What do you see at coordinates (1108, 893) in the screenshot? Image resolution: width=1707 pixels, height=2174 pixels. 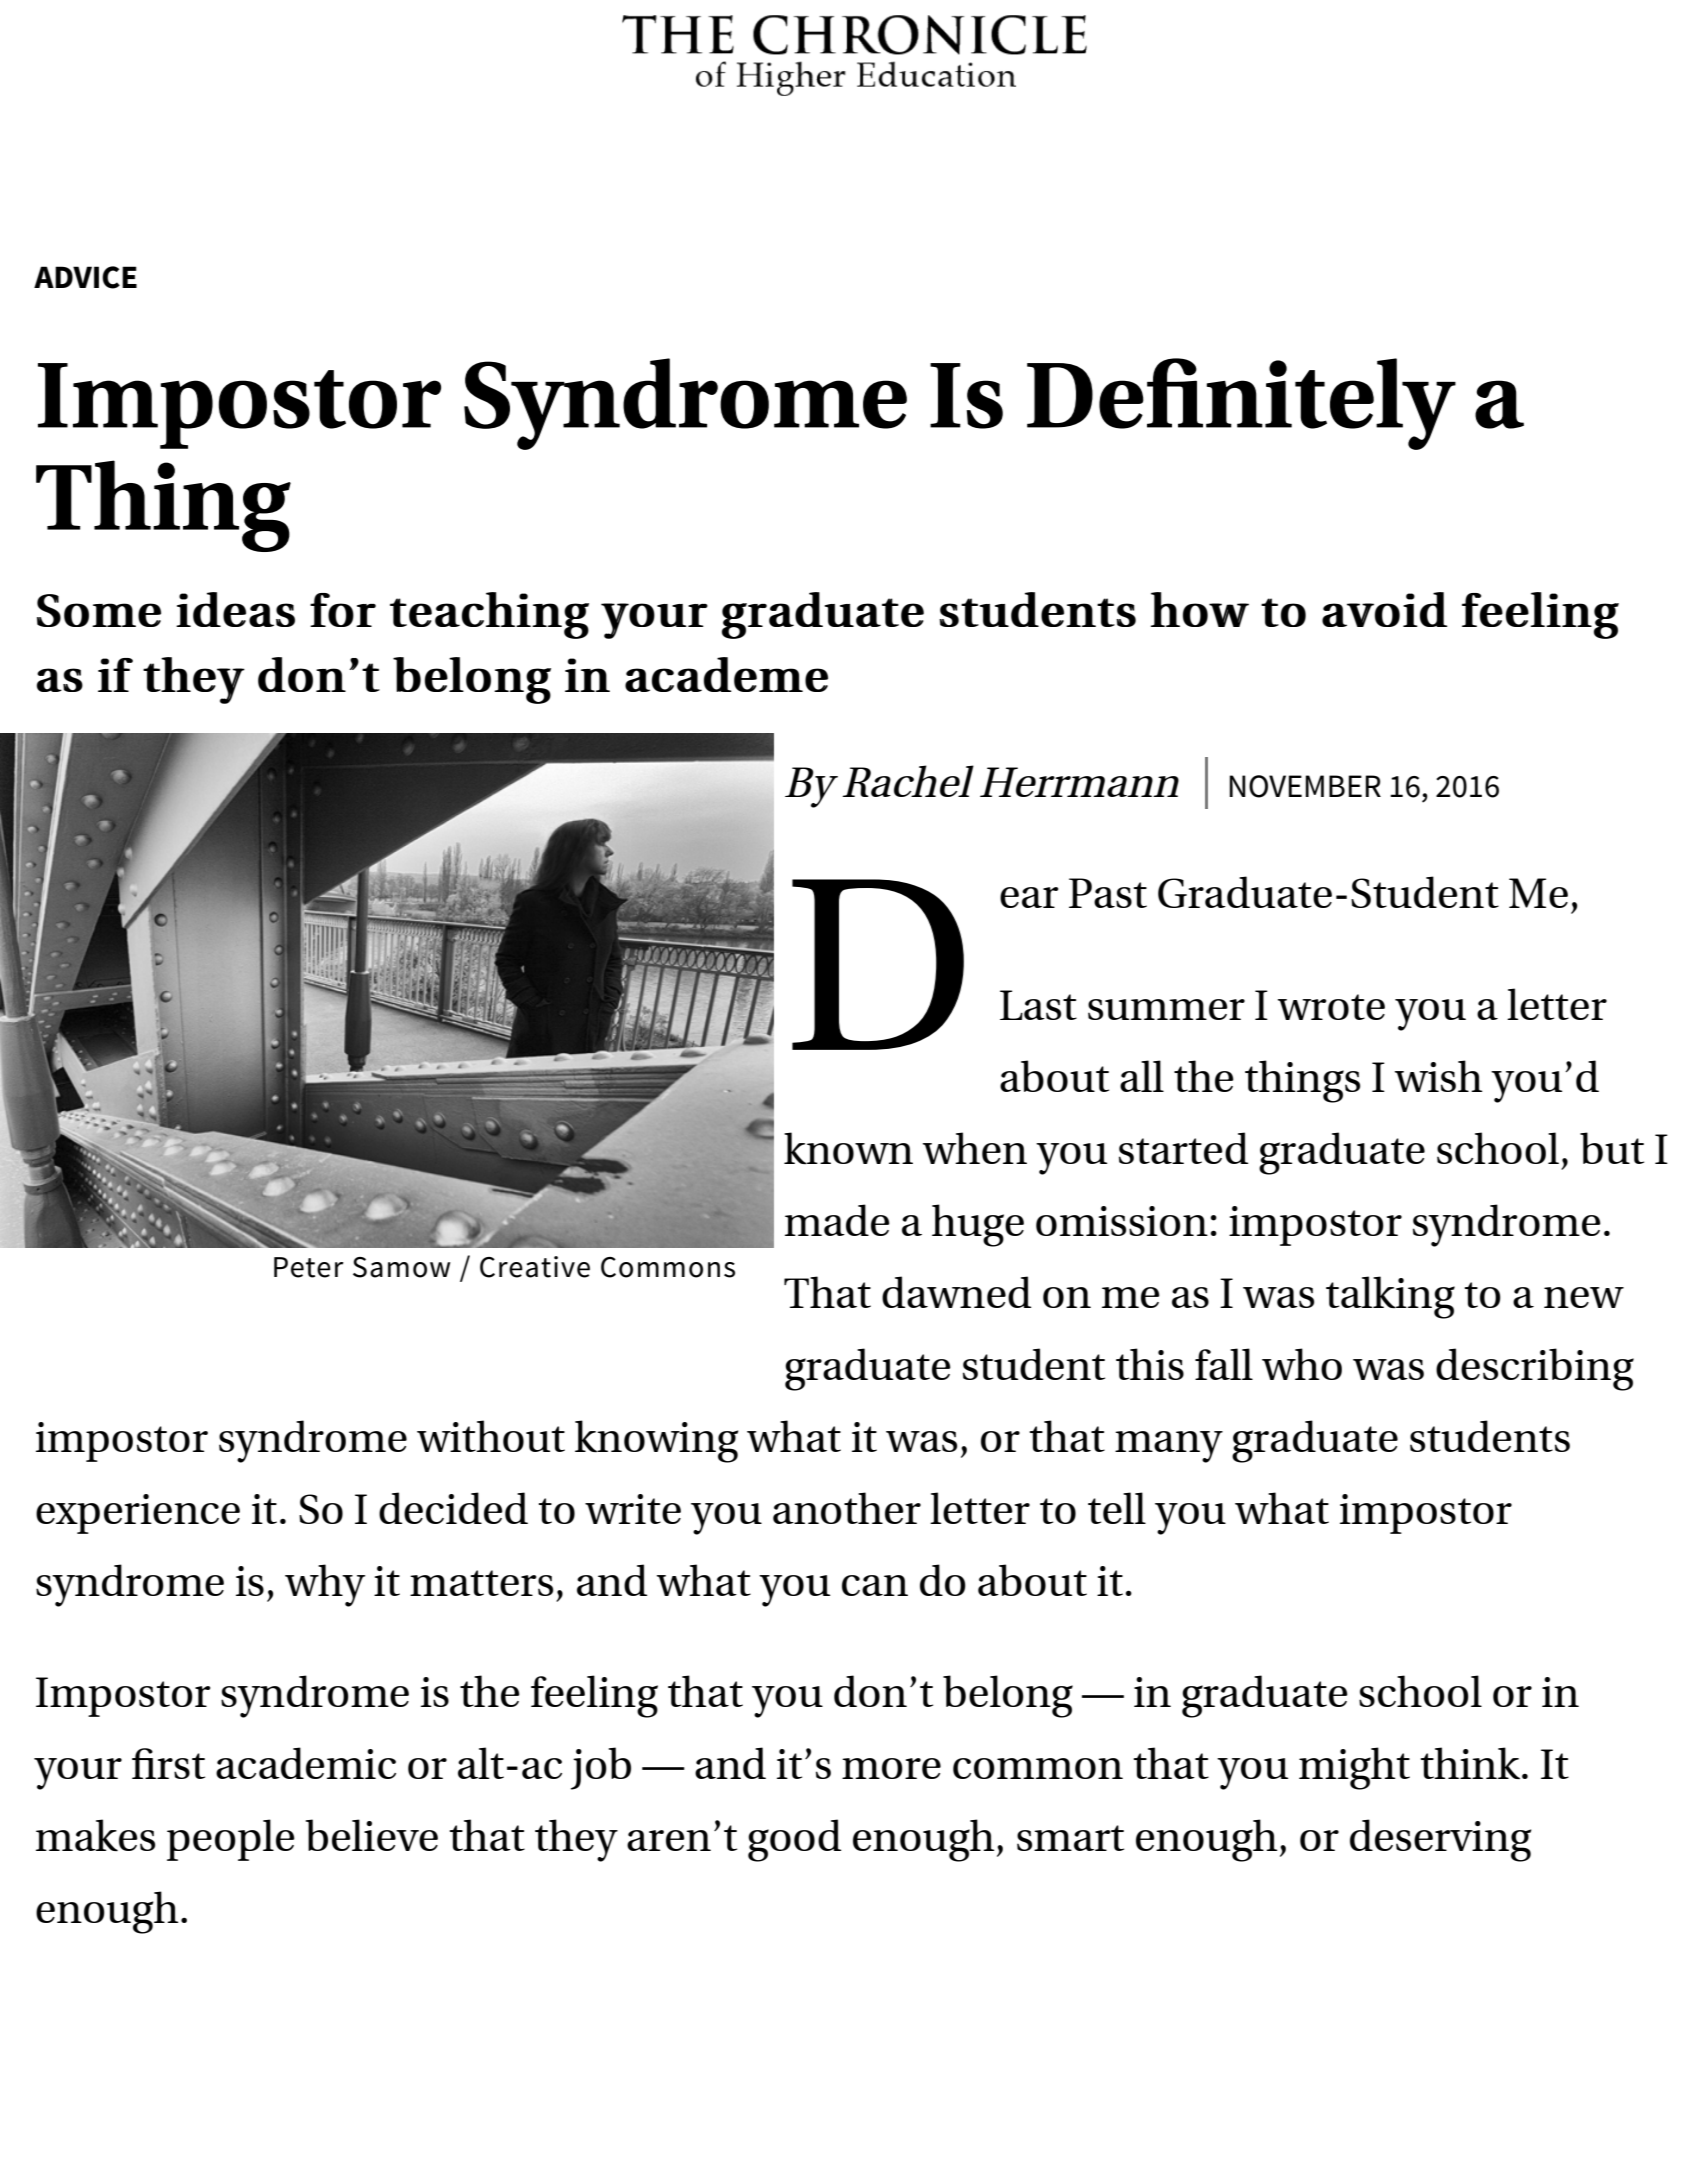 I see `Past` at bounding box center [1108, 893].
